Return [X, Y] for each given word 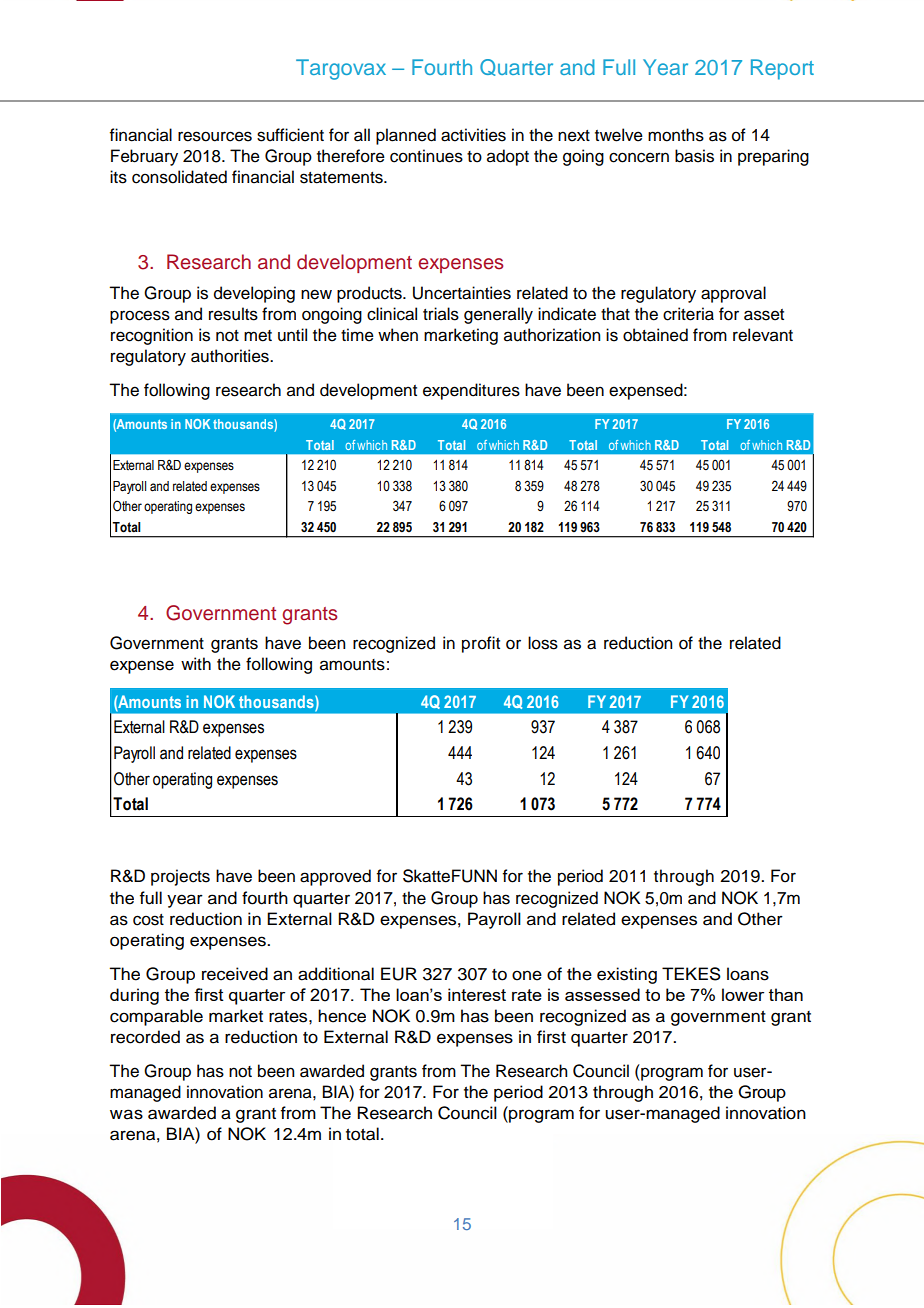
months [676, 135]
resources [215, 136]
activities [473, 135]
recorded [145, 1037]
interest [477, 994]
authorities [231, 356]
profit [481, 644]
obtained [655, 335]
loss [543, 643]
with [196, 663]
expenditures [471, 391]
